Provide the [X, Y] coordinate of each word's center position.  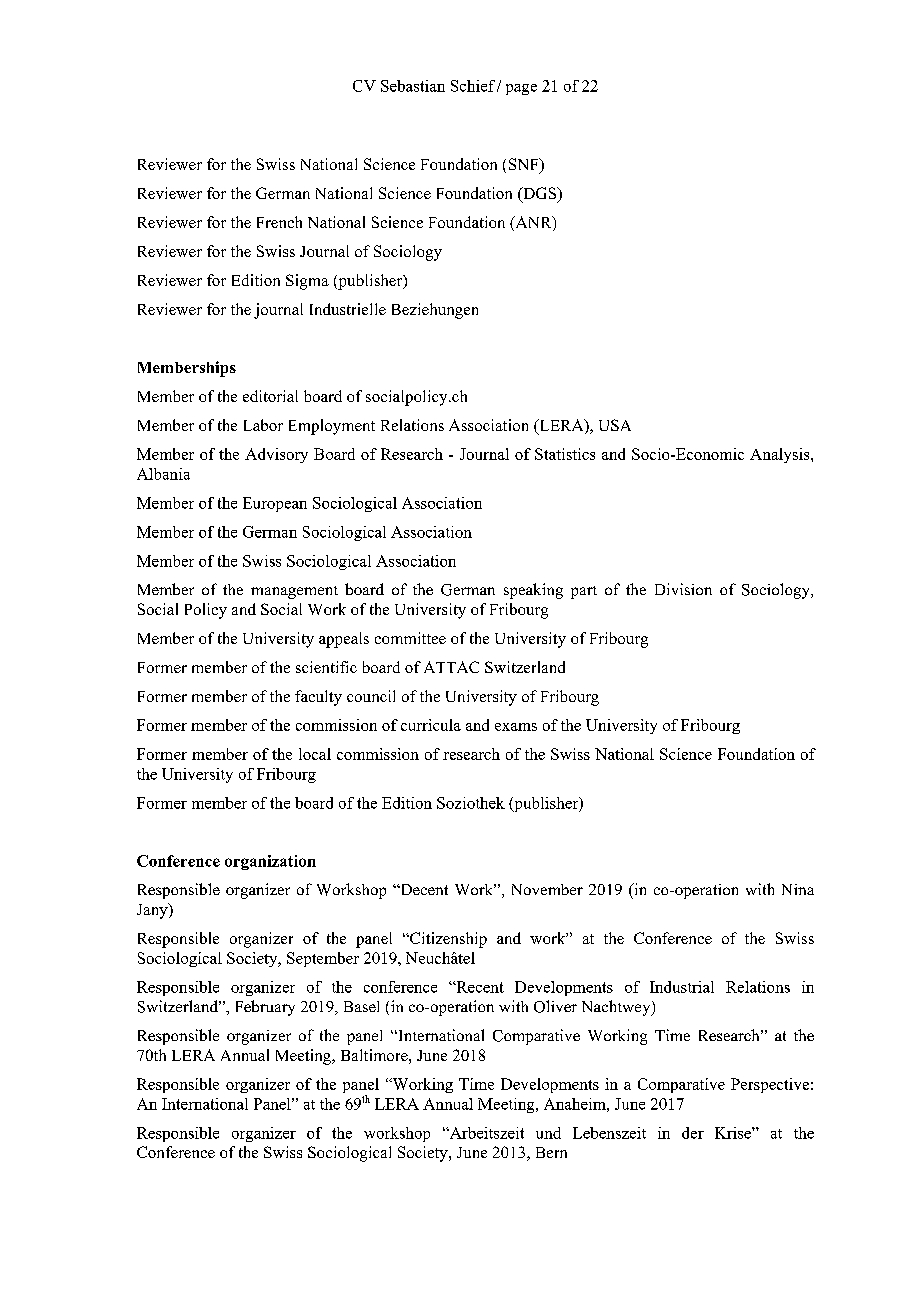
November [547, 889]
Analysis [781, 455]
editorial [270, 396]
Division [683, 589]
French [279, 222]
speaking [533, 591]
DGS [540, 194]
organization [270, 862]
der [693, 1133]
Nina [798, 889]
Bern [551, 1152]
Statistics [565, 454]
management [294, 592]
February [265, 1008]
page [521, 89]
